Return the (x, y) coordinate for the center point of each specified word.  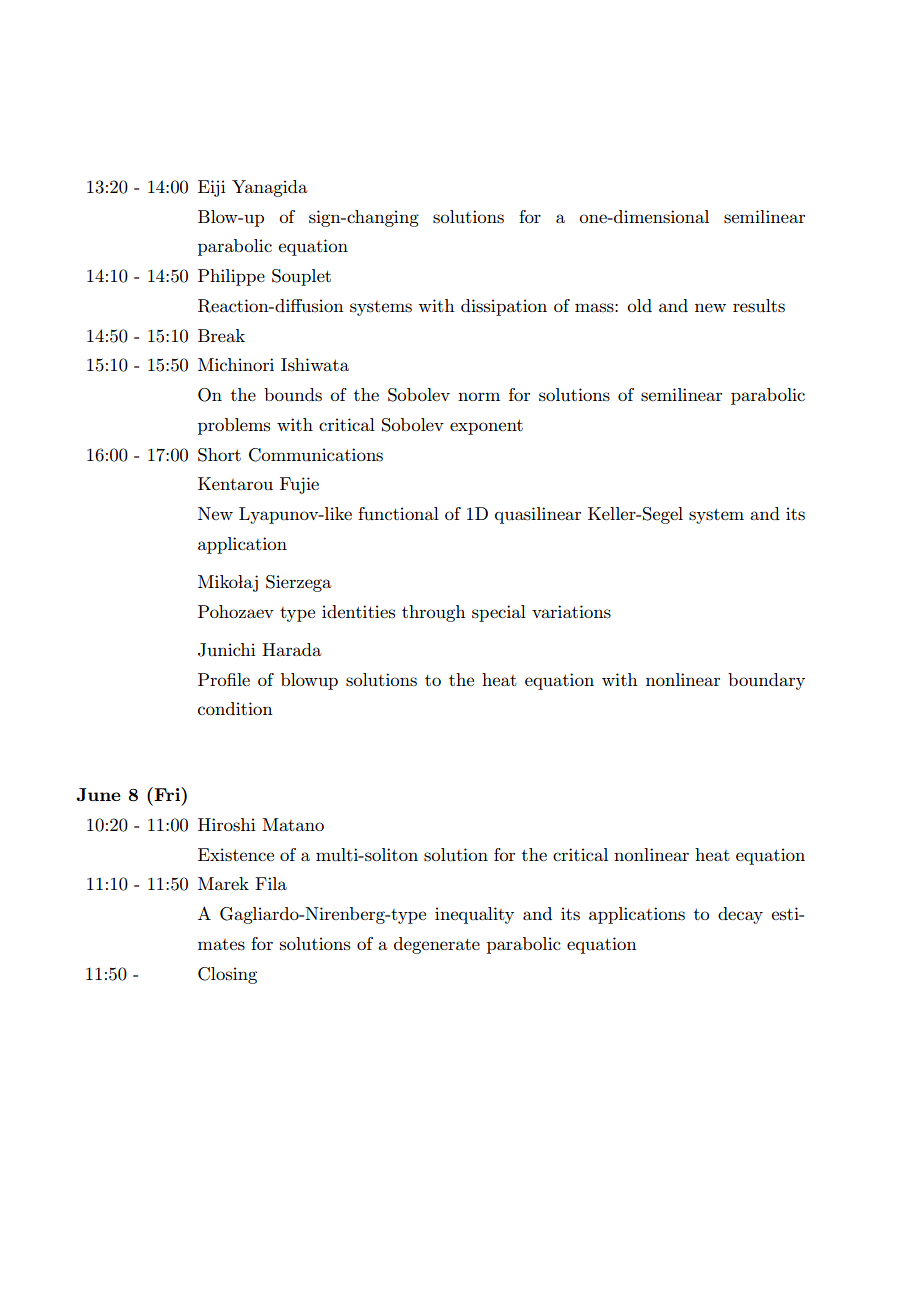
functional (398, 514)
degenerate (437, 945)
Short (219, 455)
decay (740, 915)
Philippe (231, 277)
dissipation (504, 307)
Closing (227, 975)
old (639, 305)
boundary (766, 681)
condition (235, 708)
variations (571, 612)
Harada (292, 649)
